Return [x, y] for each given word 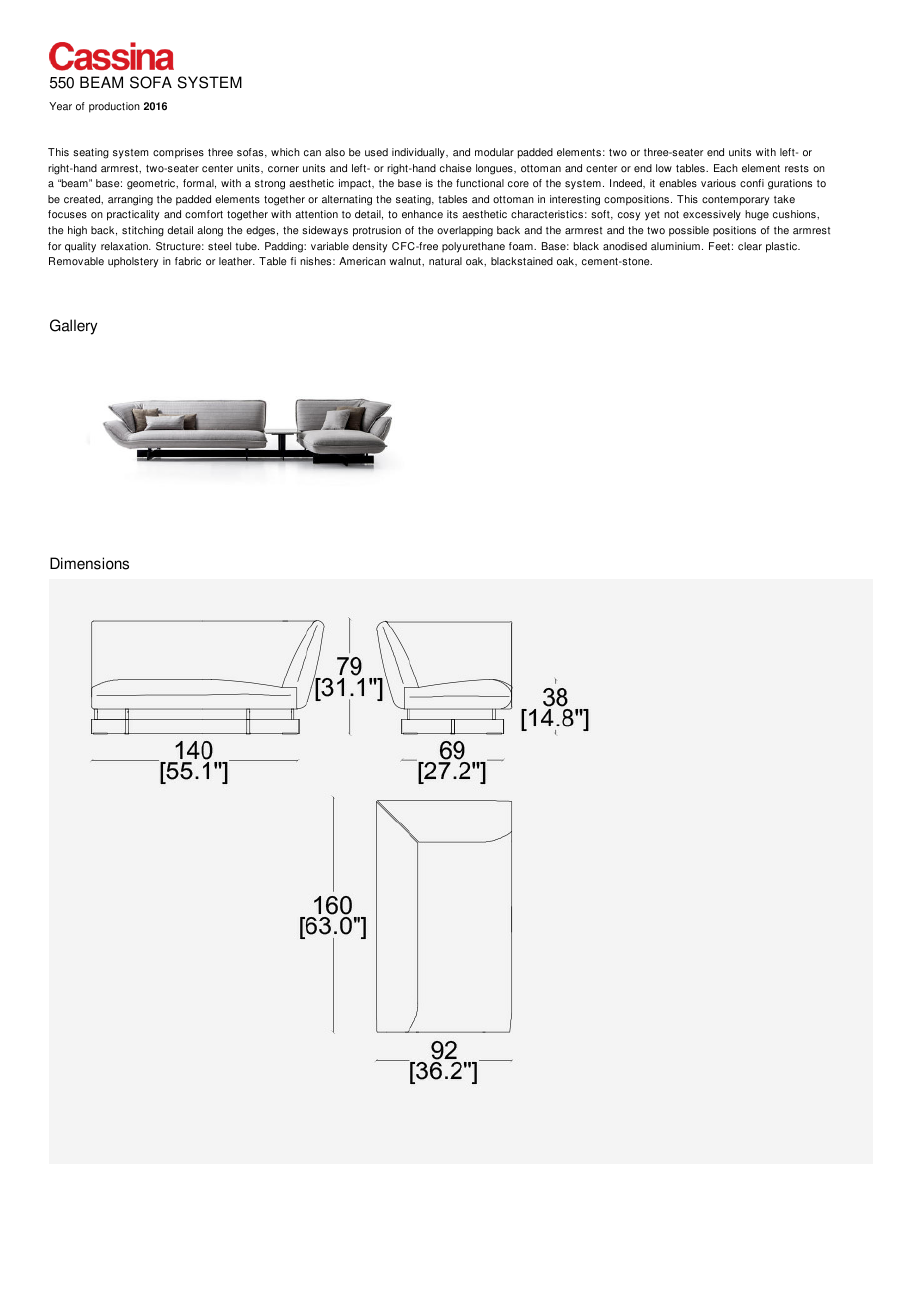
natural [445, 261]
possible [689, 231]
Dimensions [89, 563]
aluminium [675, 246]
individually [419, 153]
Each [726, 168]
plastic [782, 247]
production [114, 107]
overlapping [465, 231]
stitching [143, 231]
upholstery [133, 262]
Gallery [73, 327]
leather [237, 261]
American [362, 261]
